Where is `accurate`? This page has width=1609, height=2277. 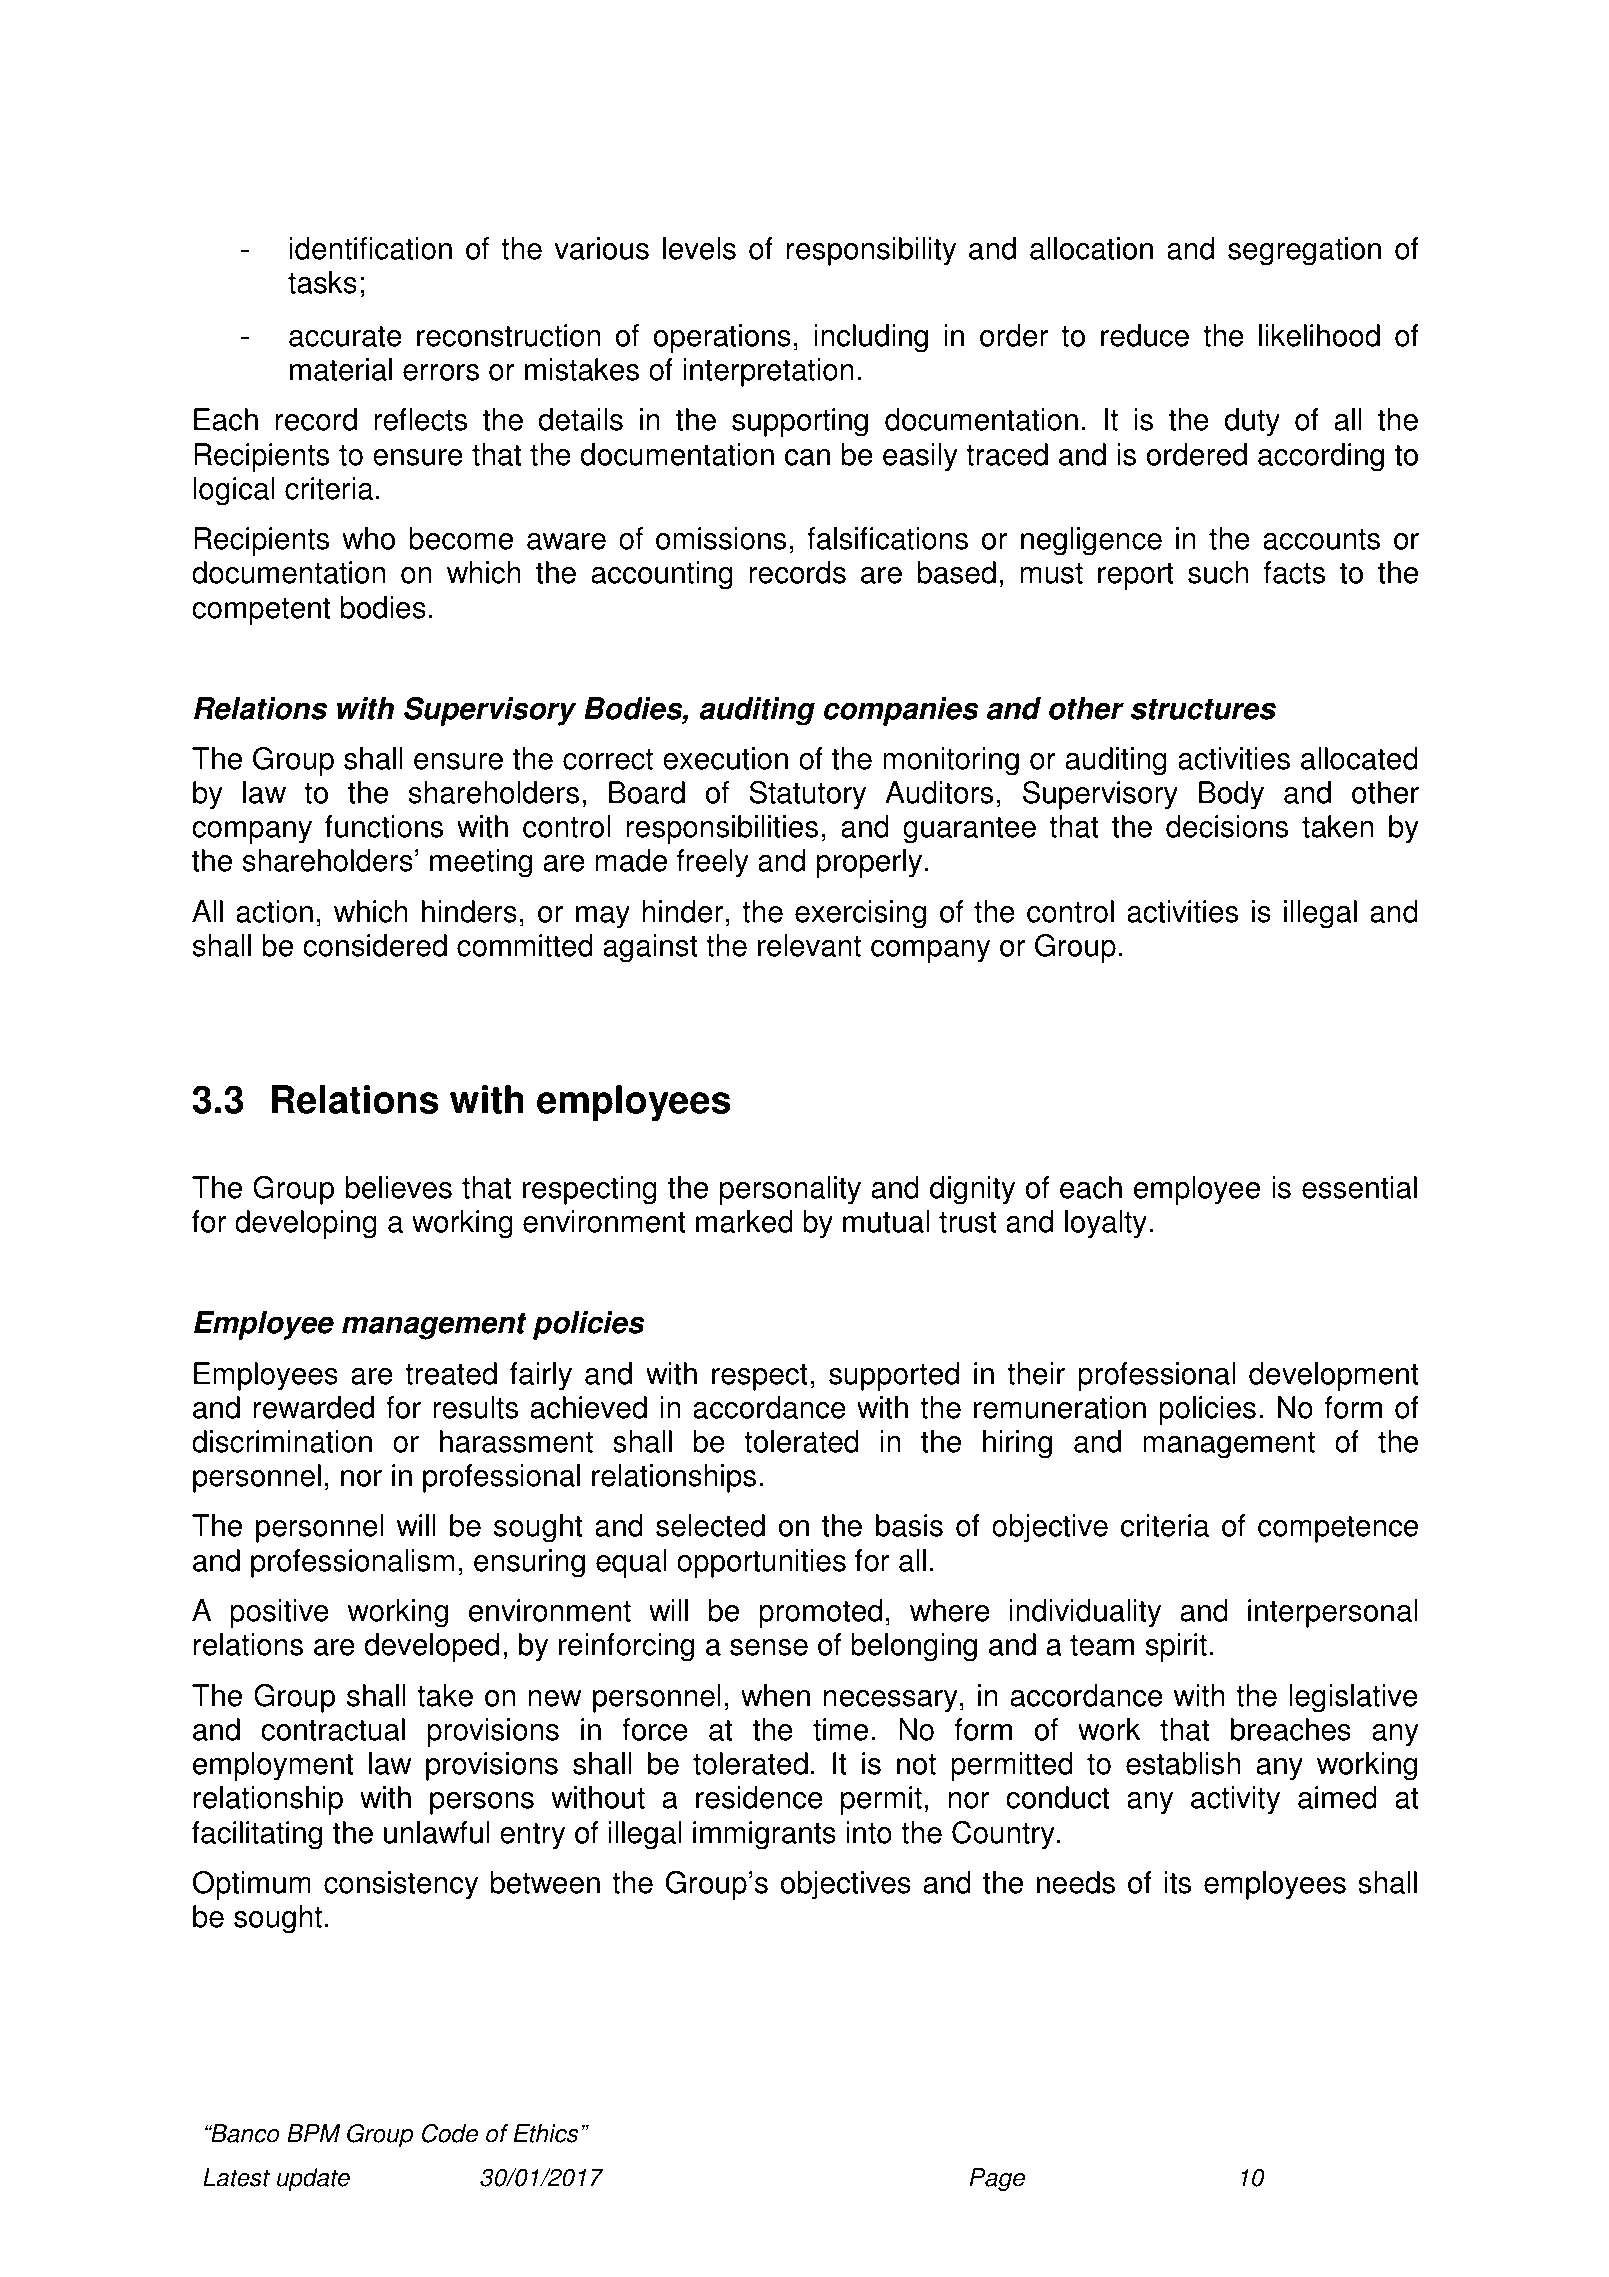
accurate is located at coordinates (345, 336).
